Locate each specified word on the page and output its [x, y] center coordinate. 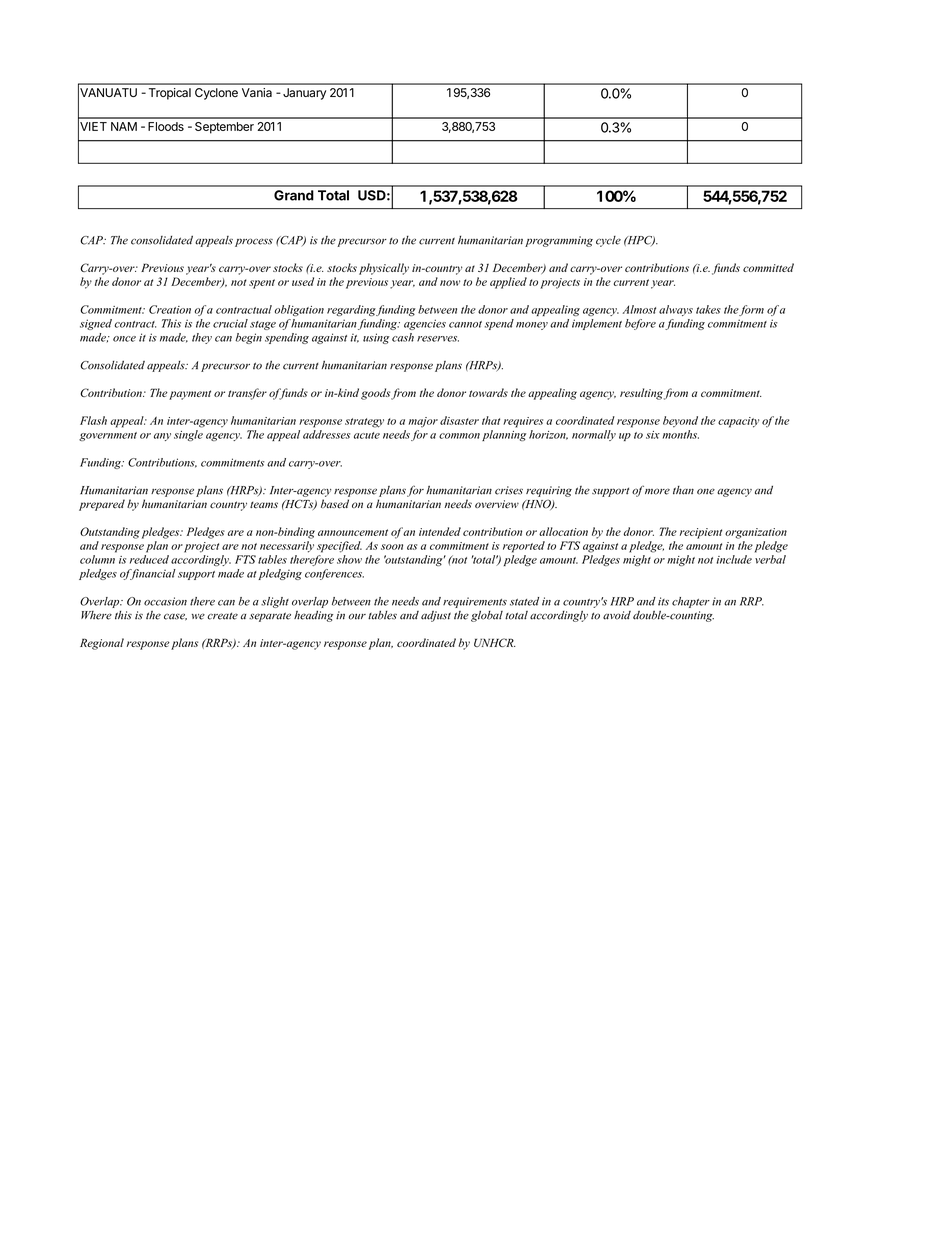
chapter [691, 602]
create [222, 616]
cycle [608, 241]
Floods [166, 126]
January [304, 94]
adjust [436, 616]
